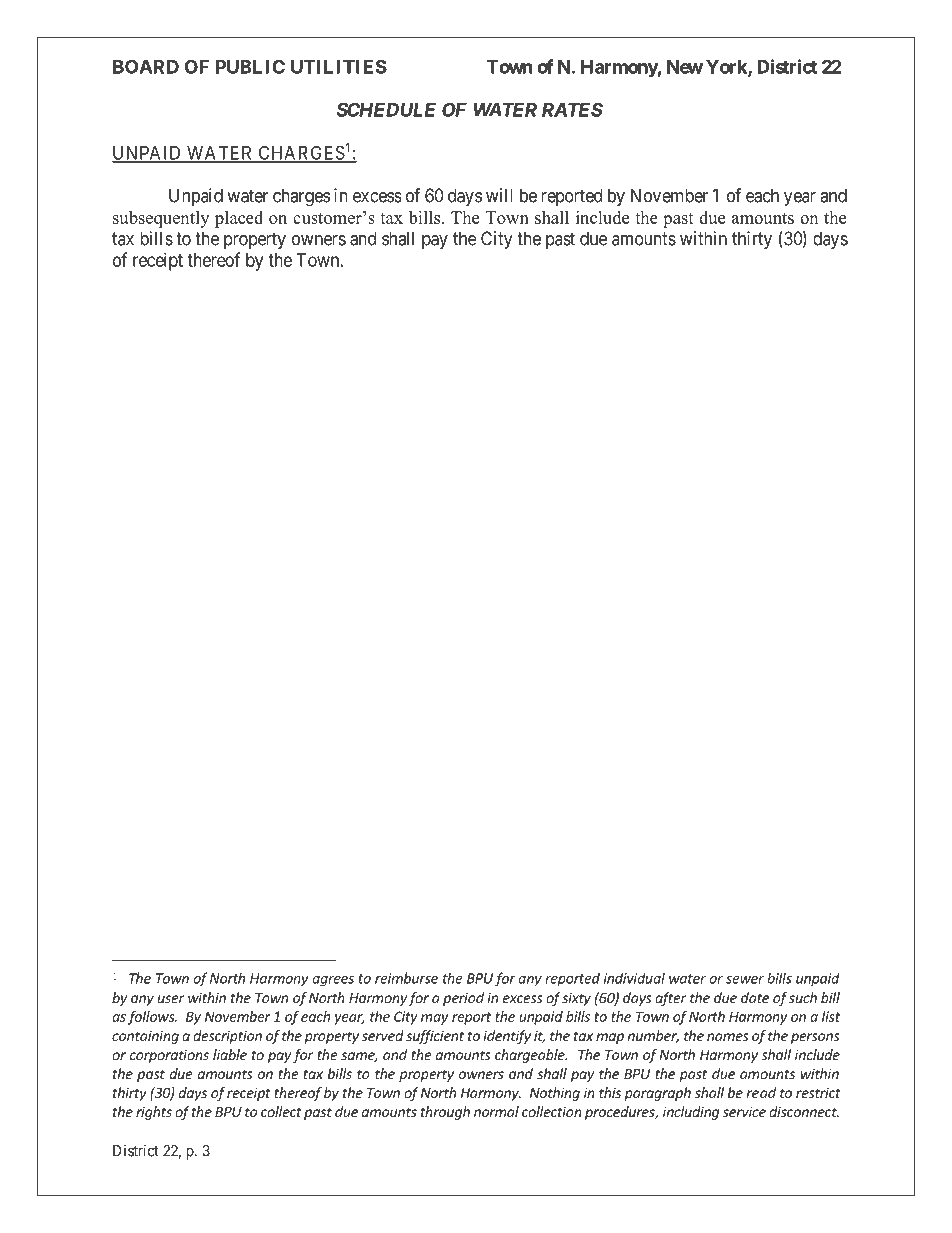  I want to click on will, so click(499, 195).
